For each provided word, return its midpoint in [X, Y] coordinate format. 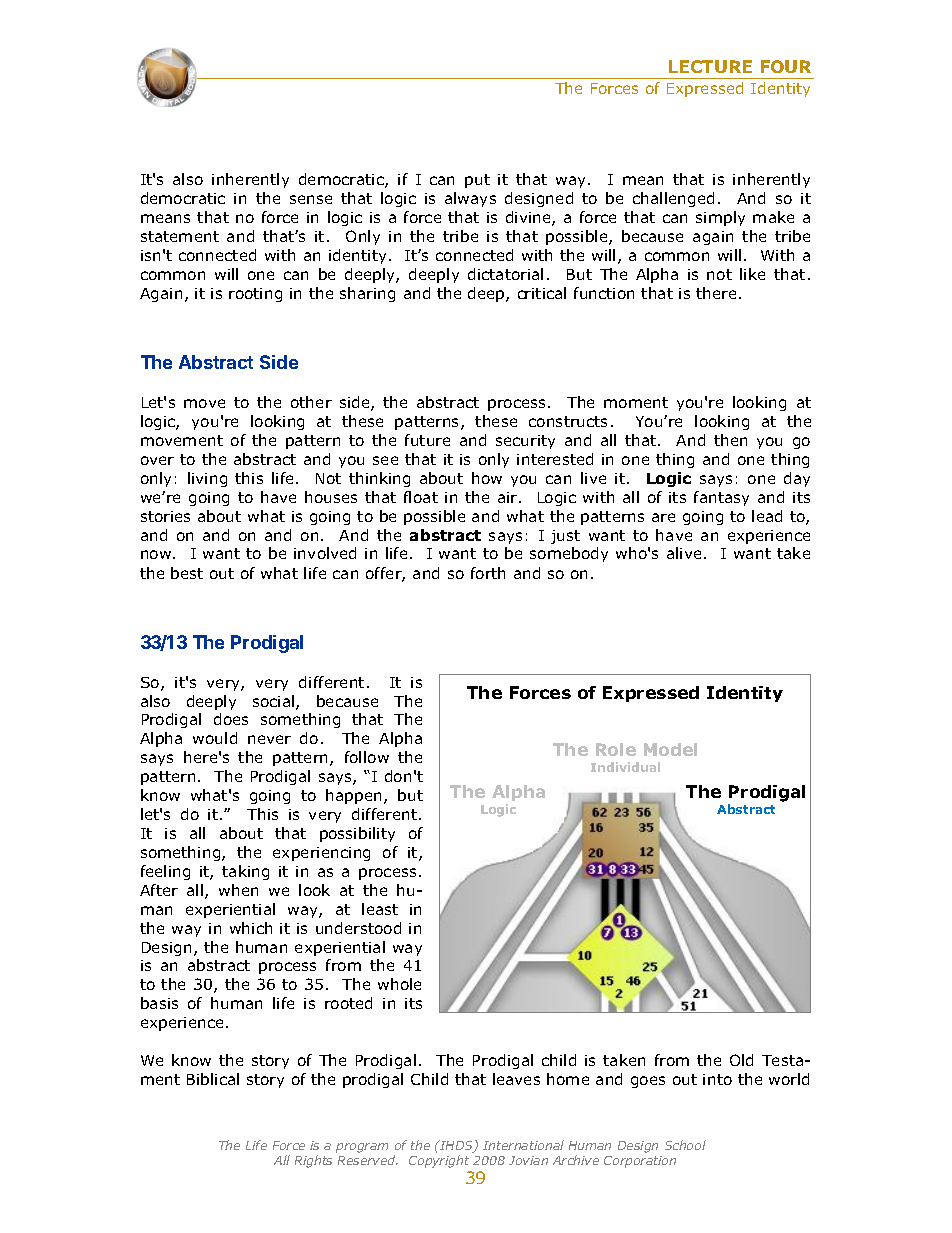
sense [311, 199]
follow [367, 757]
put [477, 181]
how [487, 478]
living [207, 479]
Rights [313, 1161]
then [730, 440]
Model [670, 749]
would [215, 738]
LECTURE [710, 66]
